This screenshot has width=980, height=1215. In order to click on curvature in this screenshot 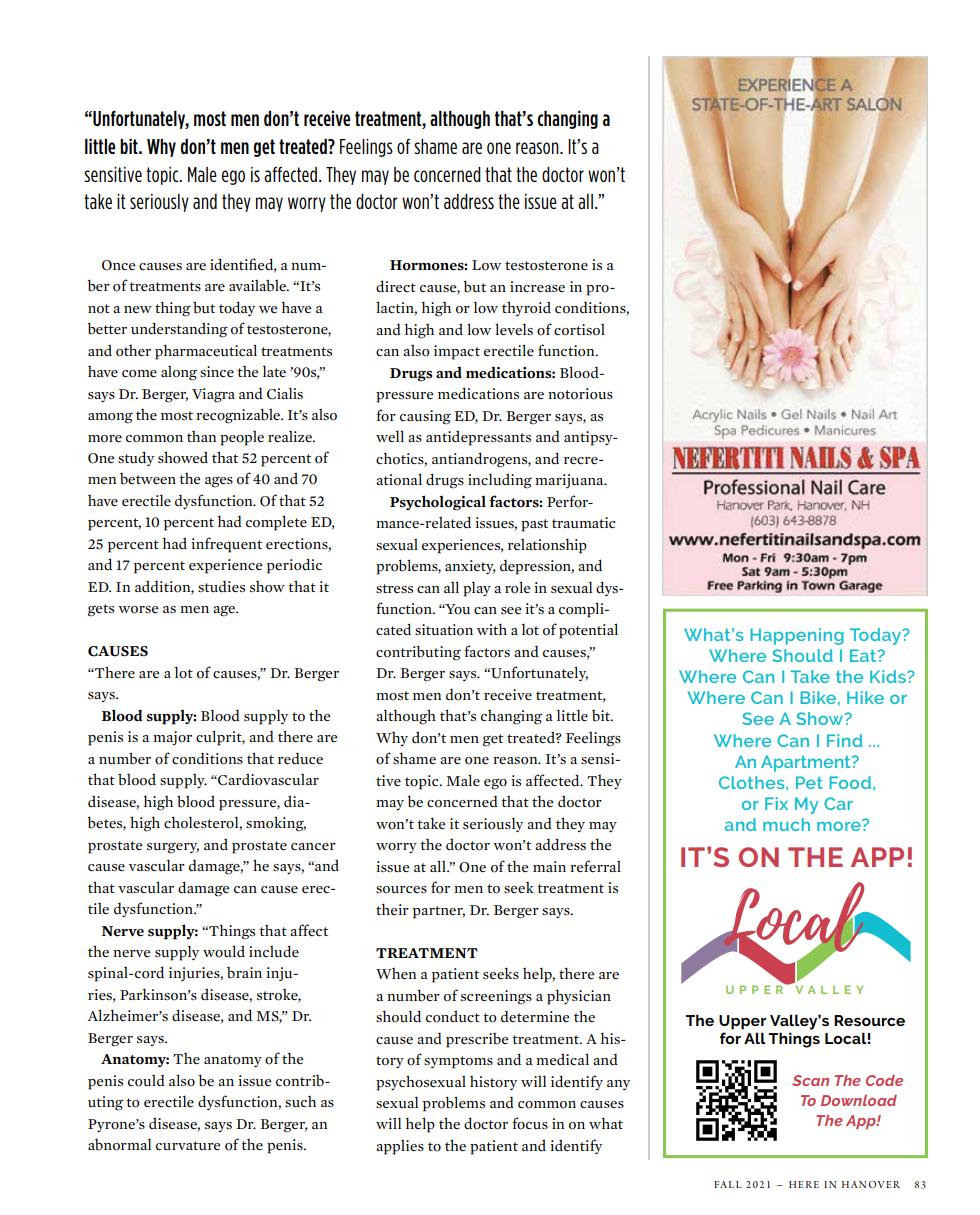, I will do `click(188, 1146)`.
